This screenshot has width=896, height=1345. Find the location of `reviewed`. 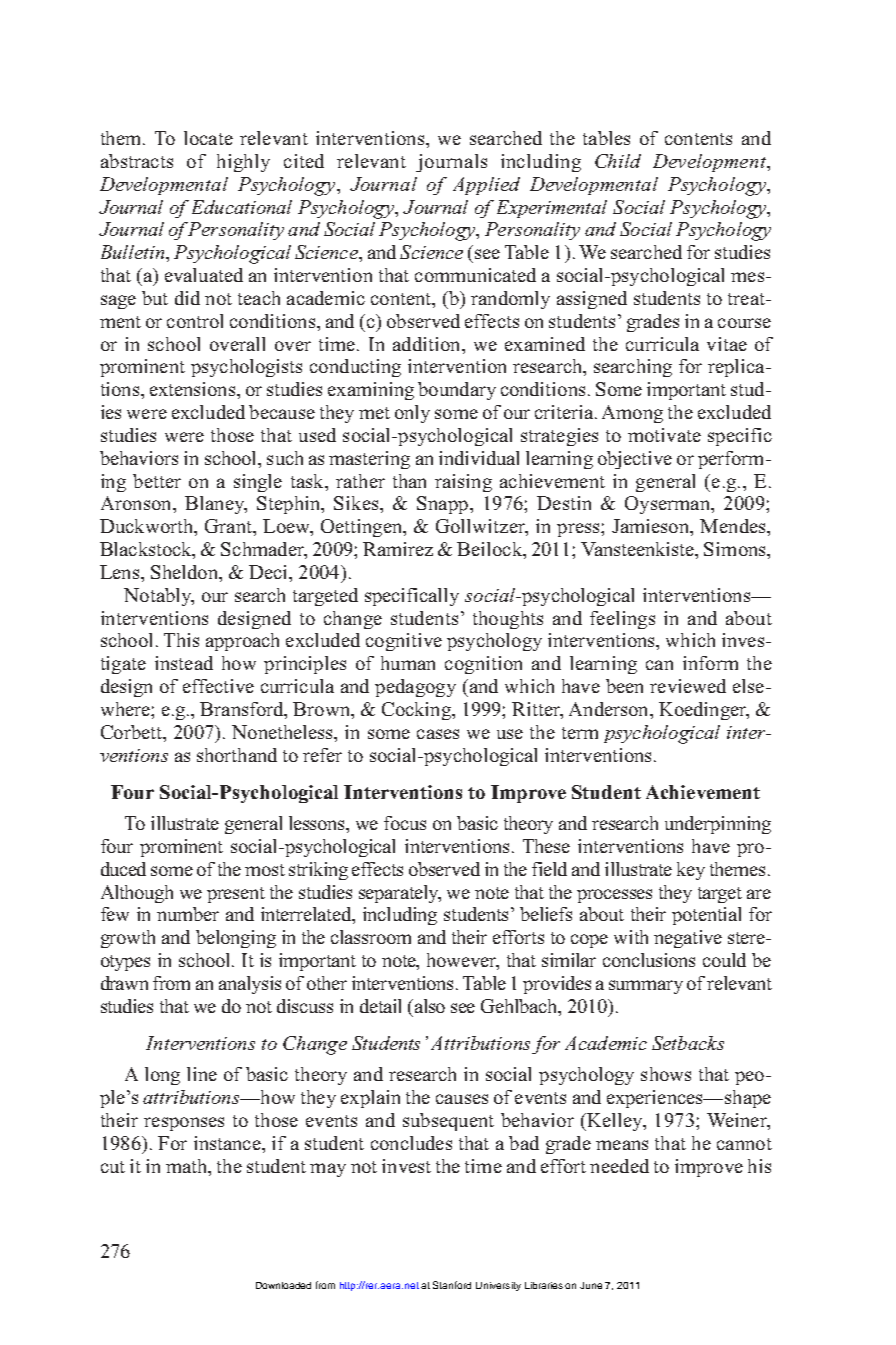

reviewed is located at coordinates (688, 686).
